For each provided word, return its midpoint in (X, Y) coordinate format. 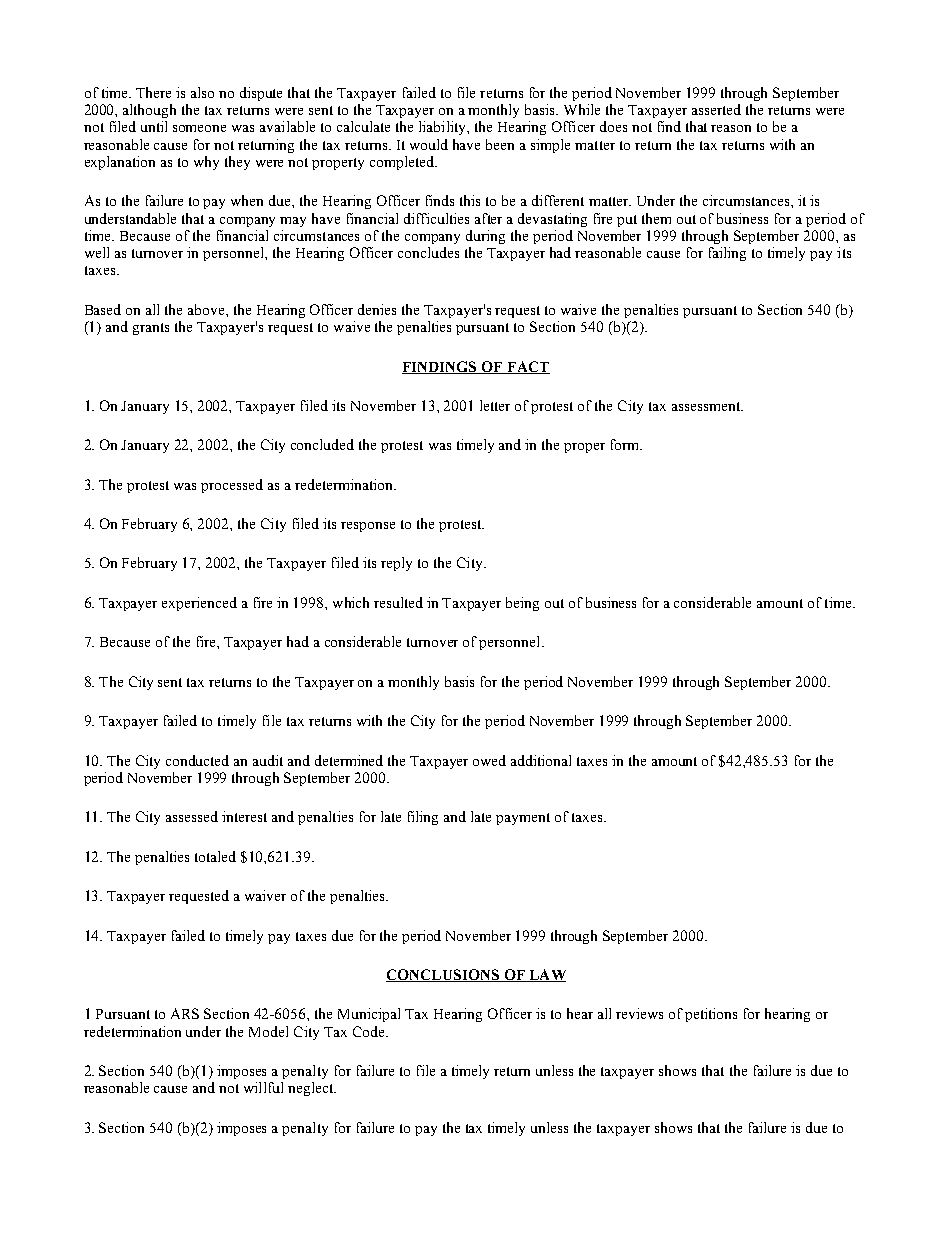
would (429, 144)
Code (370, 1031)
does (613, 126)
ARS (185, 1013)
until (154, 126)
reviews (639, 1013)
